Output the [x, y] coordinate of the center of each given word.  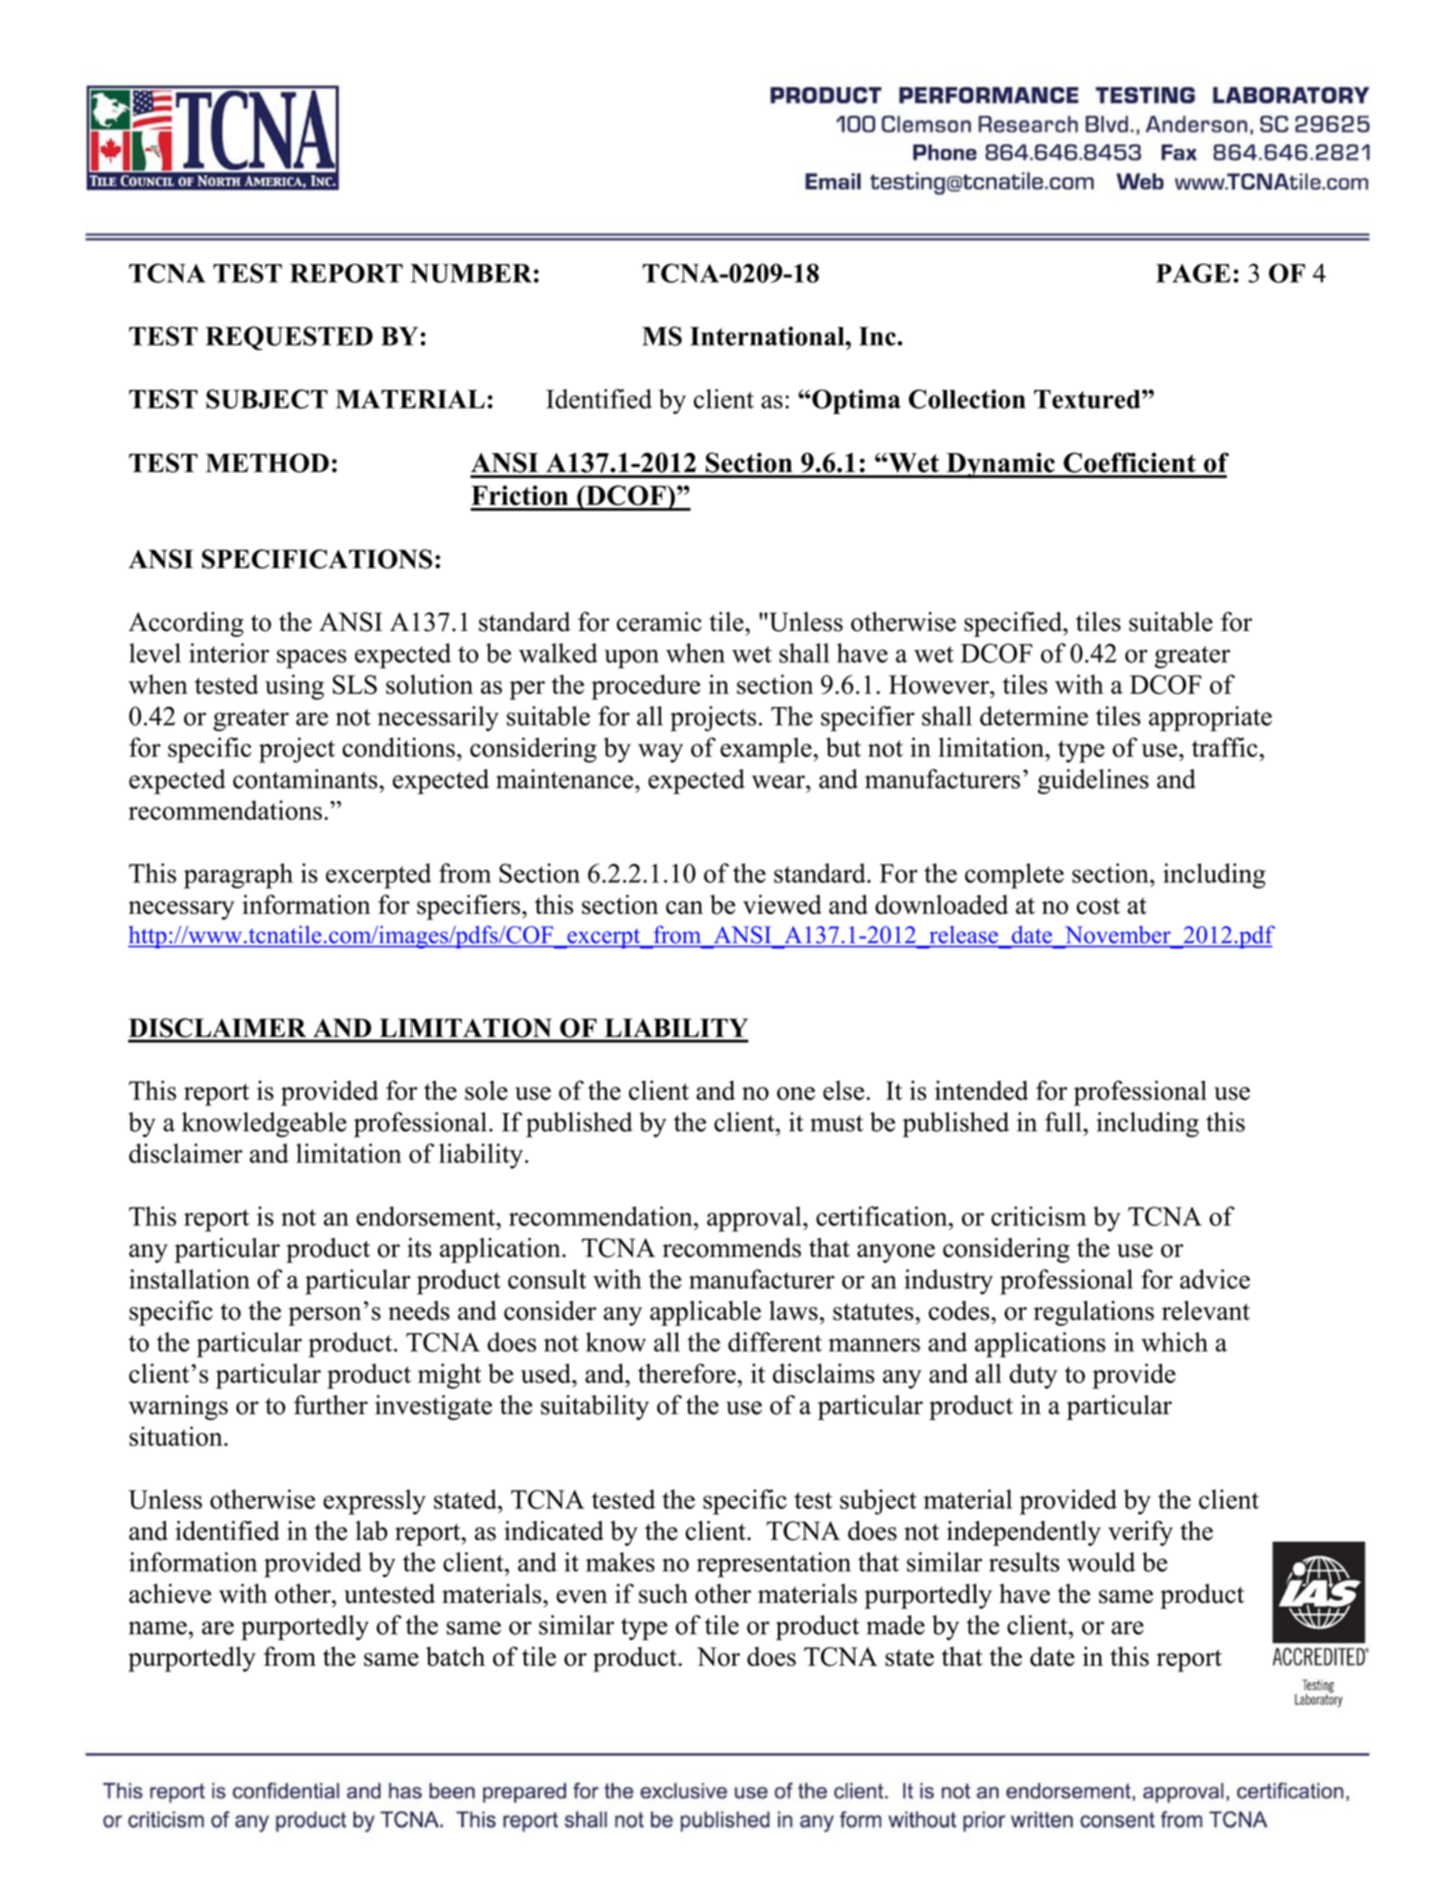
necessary [181, 910]
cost [1098, 906]
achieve [170, 1594]
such [663, 1594]
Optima [855, 401]
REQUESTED [289, 338]
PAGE [1193, 273]
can [684, 908]
